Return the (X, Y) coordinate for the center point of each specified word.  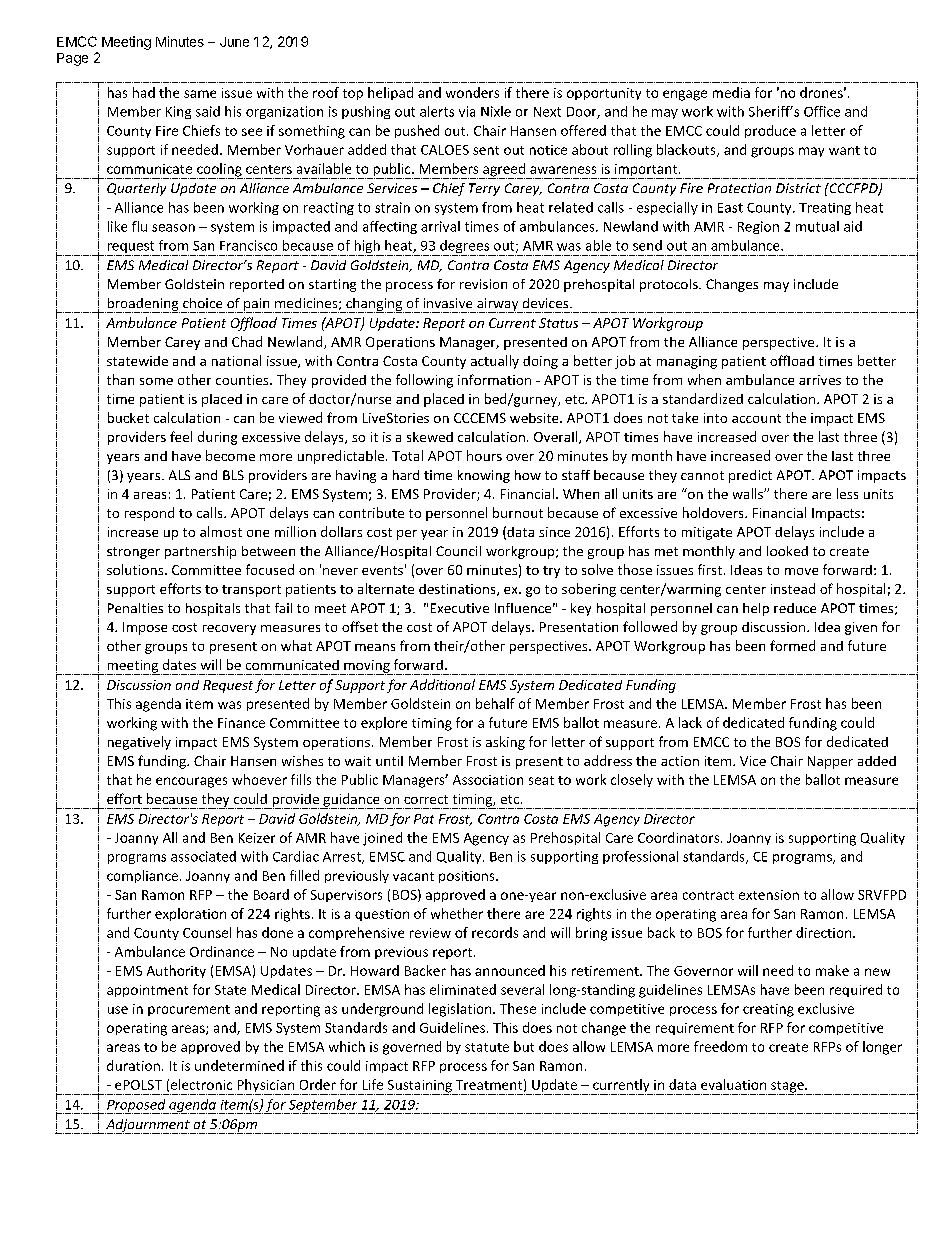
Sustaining (419, 1087)
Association (488, 780)
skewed (430, 437)
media (731, 92)
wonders (472, 92)
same (200, 94)
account (756, 418)
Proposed (136, 1106)
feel (181, 436)
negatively (139, 743)
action (680, 761)
